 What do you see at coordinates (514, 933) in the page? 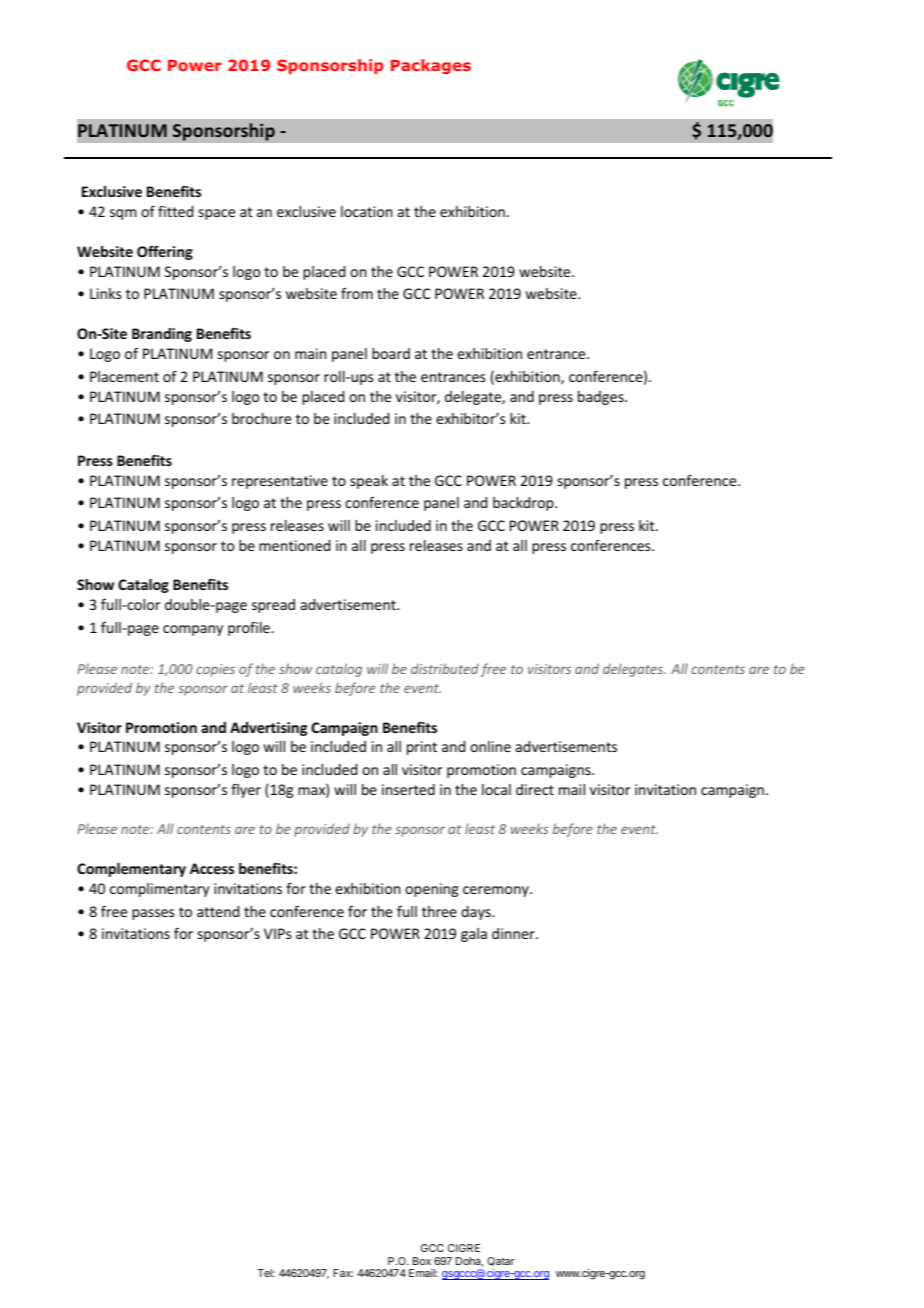
I see `dinner` at bounding box center [514, 933].
